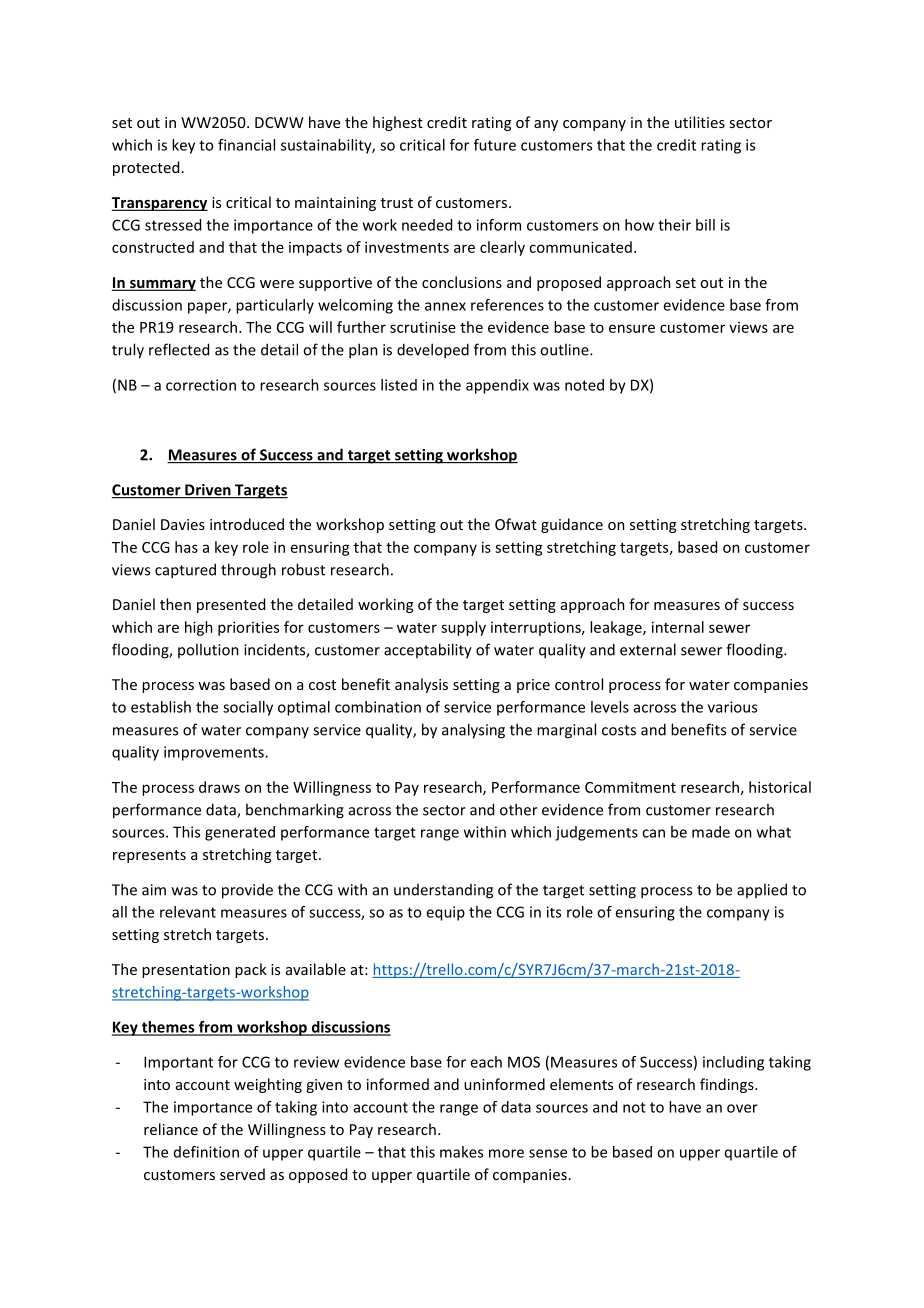  Describe the element at coordinates (495, 145) in the screenshot. I see `future` at that location.
